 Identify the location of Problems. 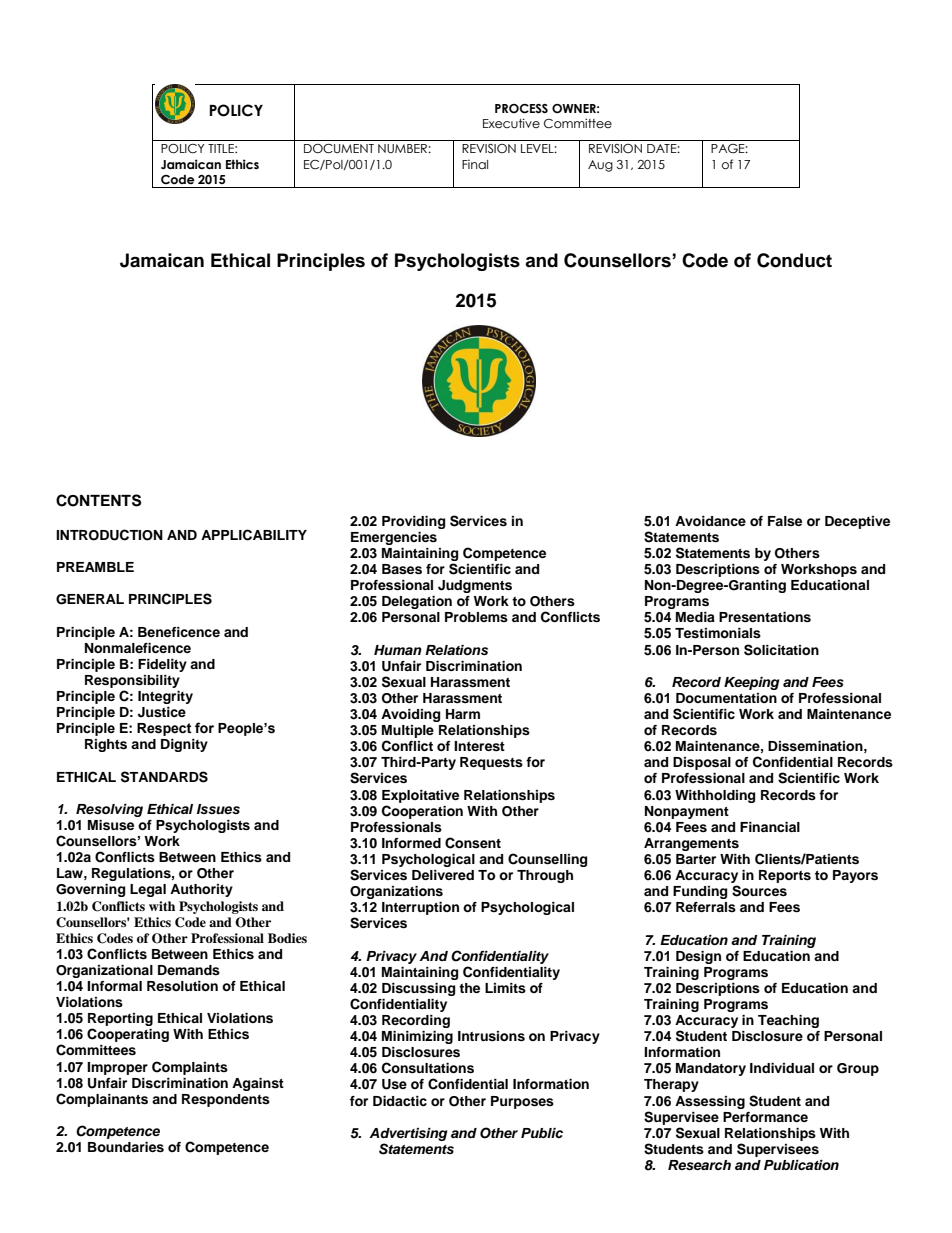
(476, 617).
